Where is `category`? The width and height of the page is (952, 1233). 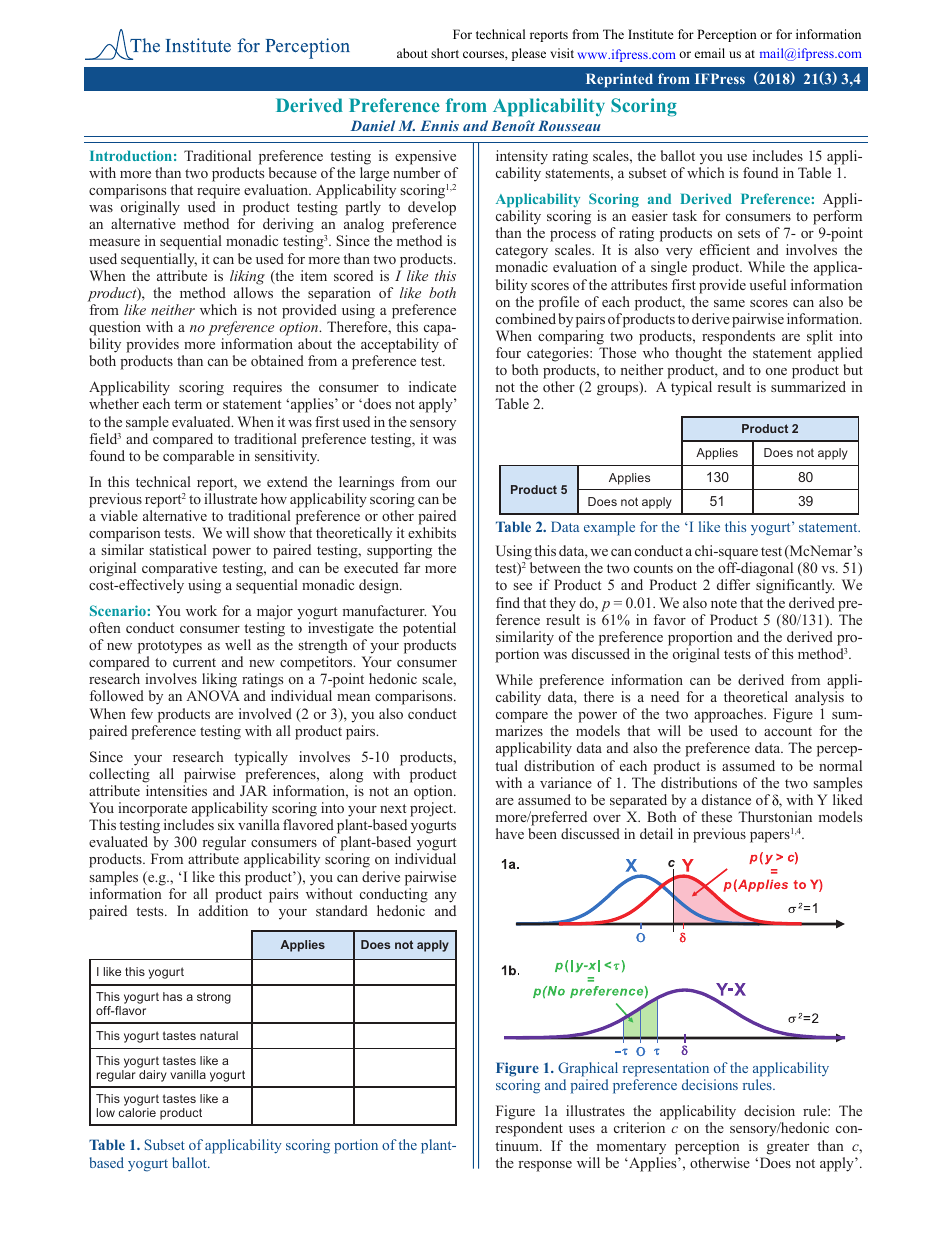 category is located at coordinates (522, 254).
